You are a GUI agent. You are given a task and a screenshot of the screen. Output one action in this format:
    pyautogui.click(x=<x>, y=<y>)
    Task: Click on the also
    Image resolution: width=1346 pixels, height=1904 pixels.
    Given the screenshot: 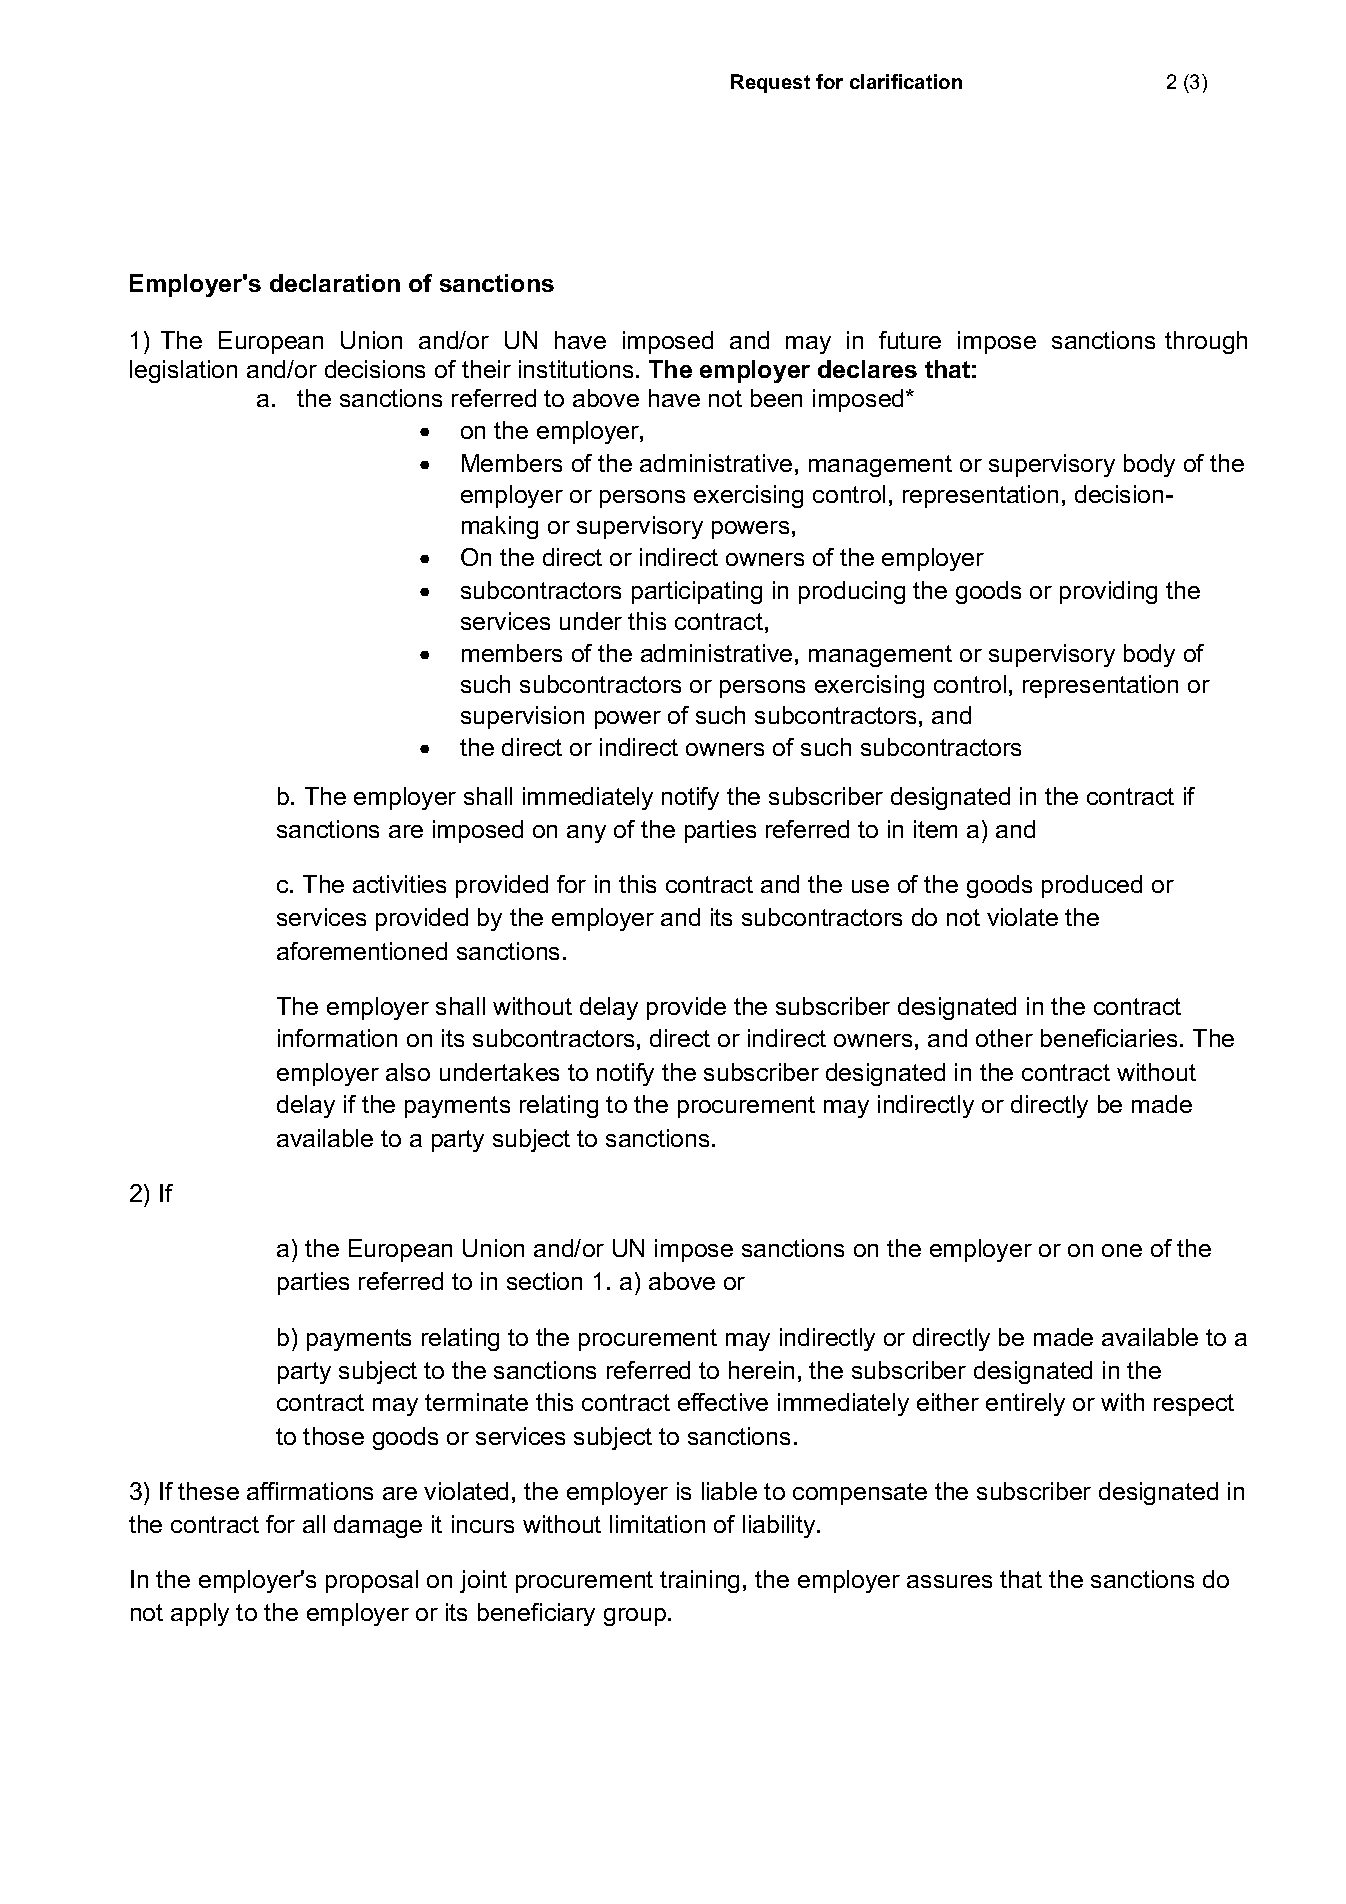 What is the action you would take?
    pyautogui.click(x=408, y=1072)
